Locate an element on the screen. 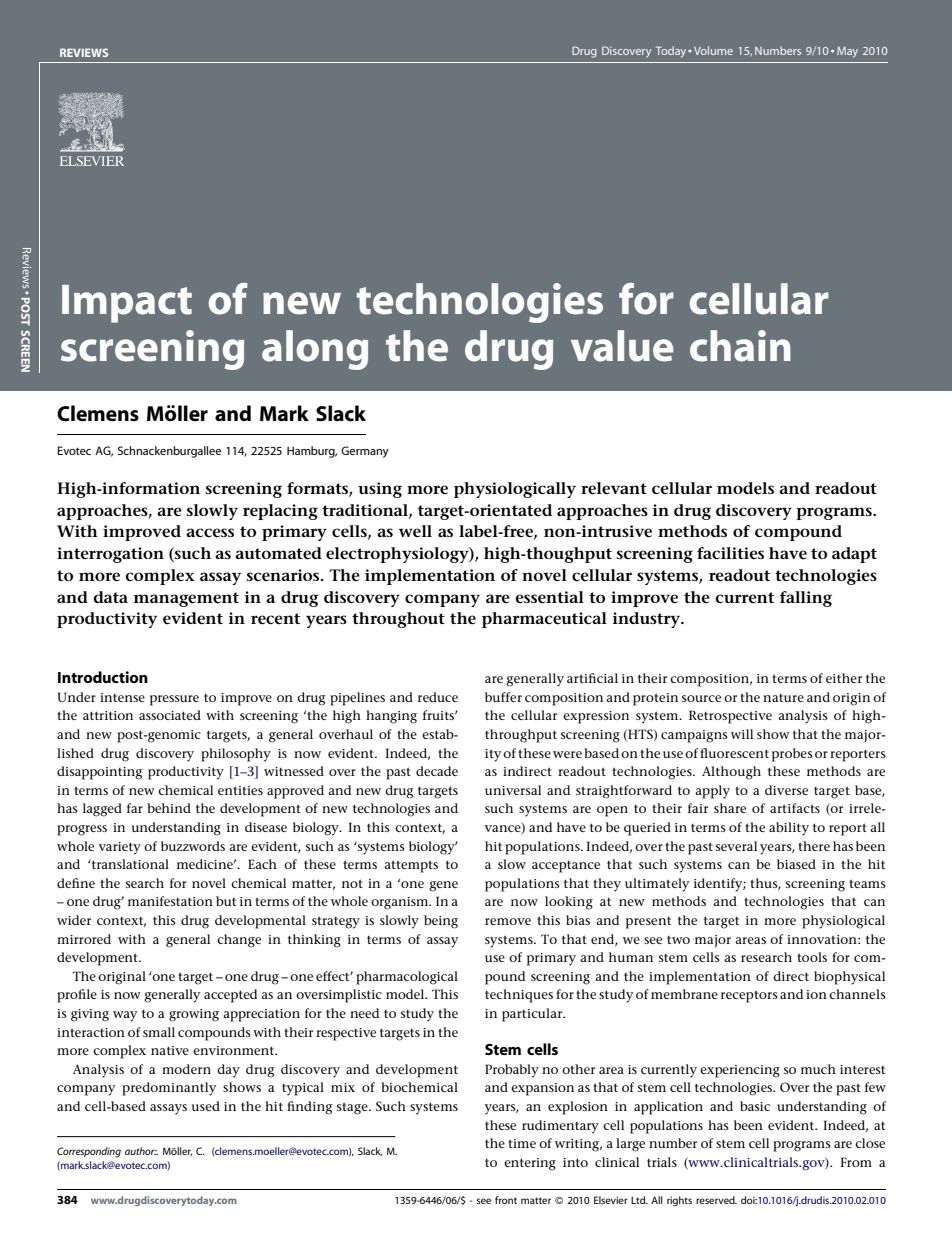 Image resolution: width=952 pixels, height=1235 pixels. probes is located at coordinates (792, 755).
